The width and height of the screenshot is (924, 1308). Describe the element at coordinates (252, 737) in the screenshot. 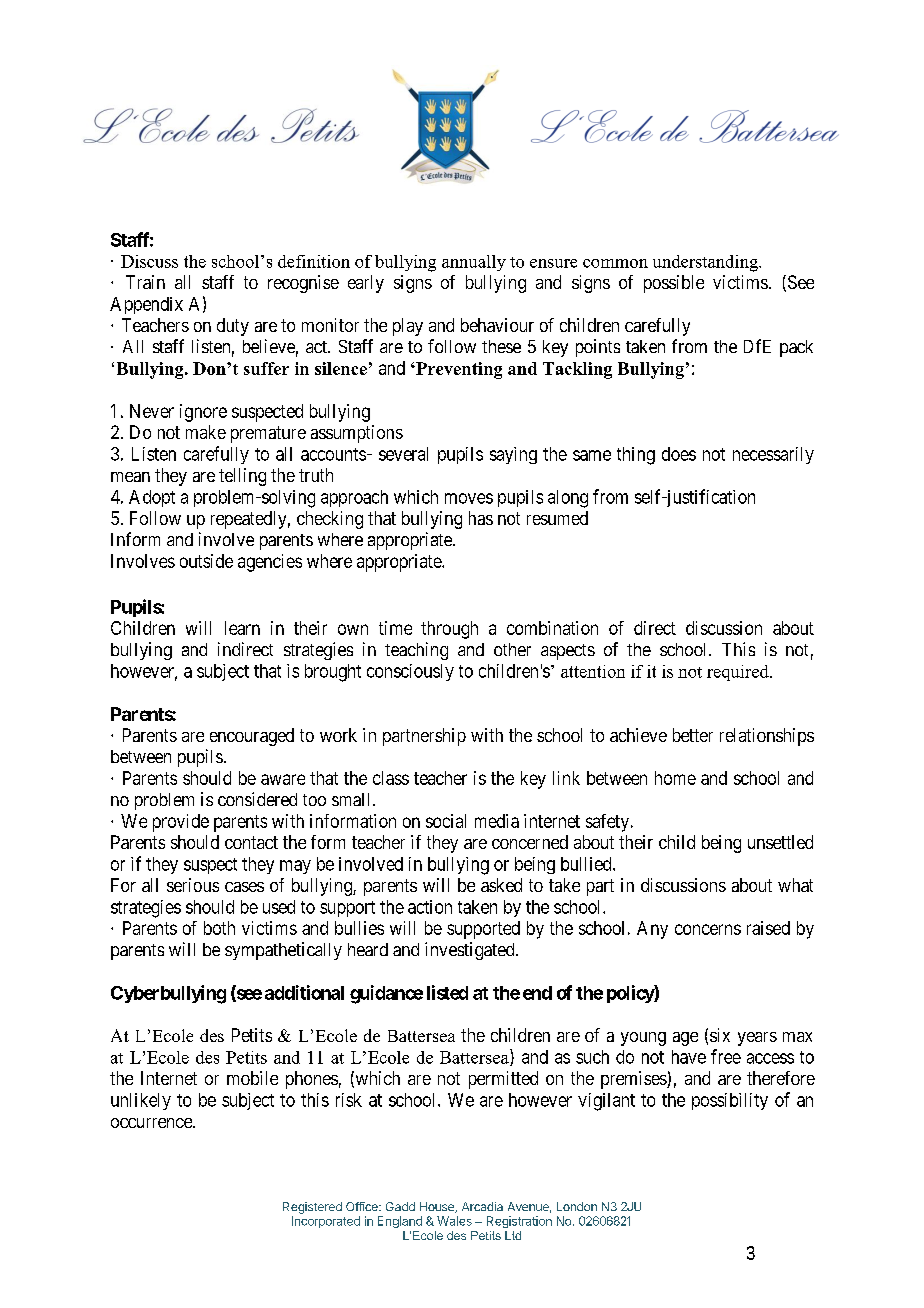

I see `encouraged` at that location.
